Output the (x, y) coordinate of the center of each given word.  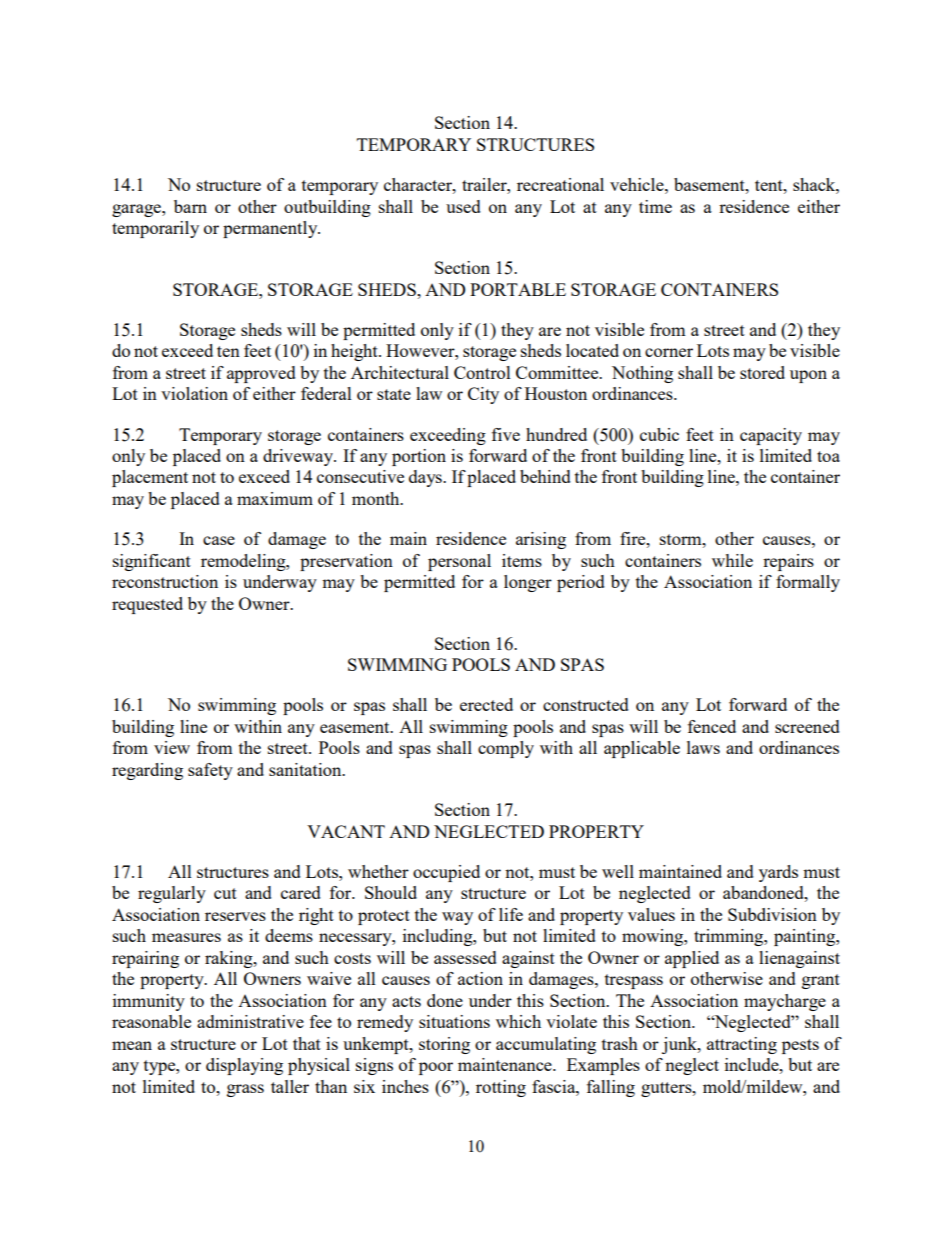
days (426, 478)
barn (190, 206)
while (732, 560)
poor (436, 1068)
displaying (244, 1066)
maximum (275, 498)
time (655, 206)
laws (703, 747)
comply (506, 749)
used (463, 206)
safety (210, 771)
